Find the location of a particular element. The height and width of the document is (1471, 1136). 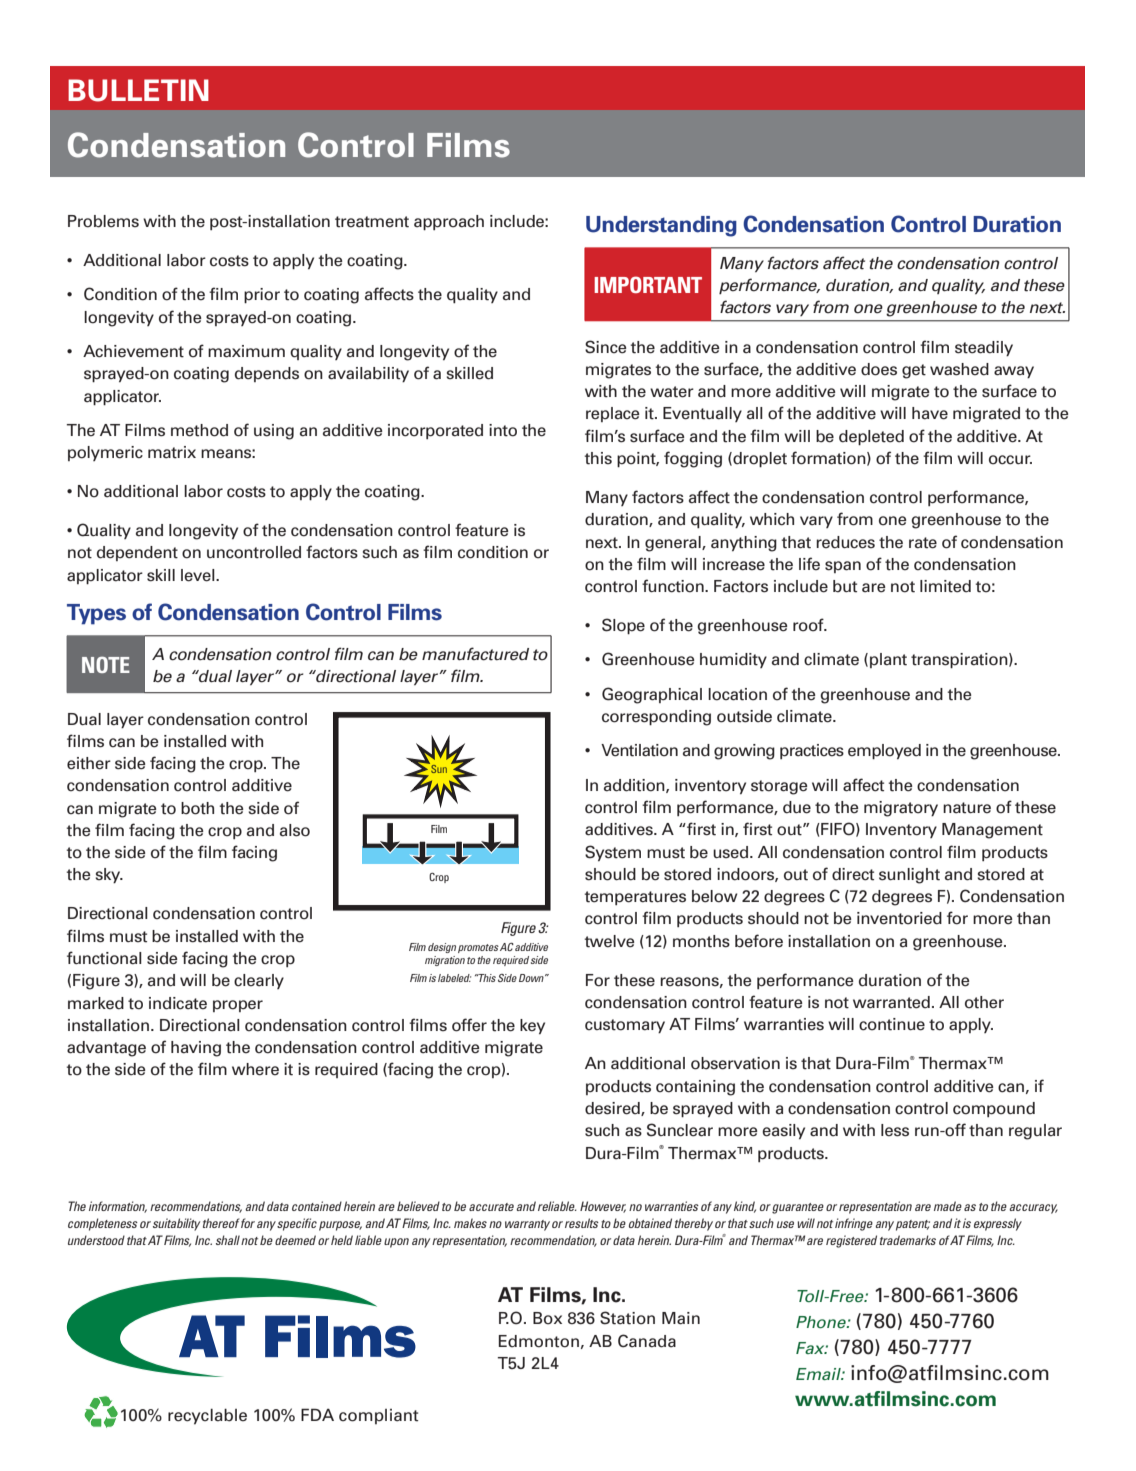

general is located at coordinates (674, 544).
